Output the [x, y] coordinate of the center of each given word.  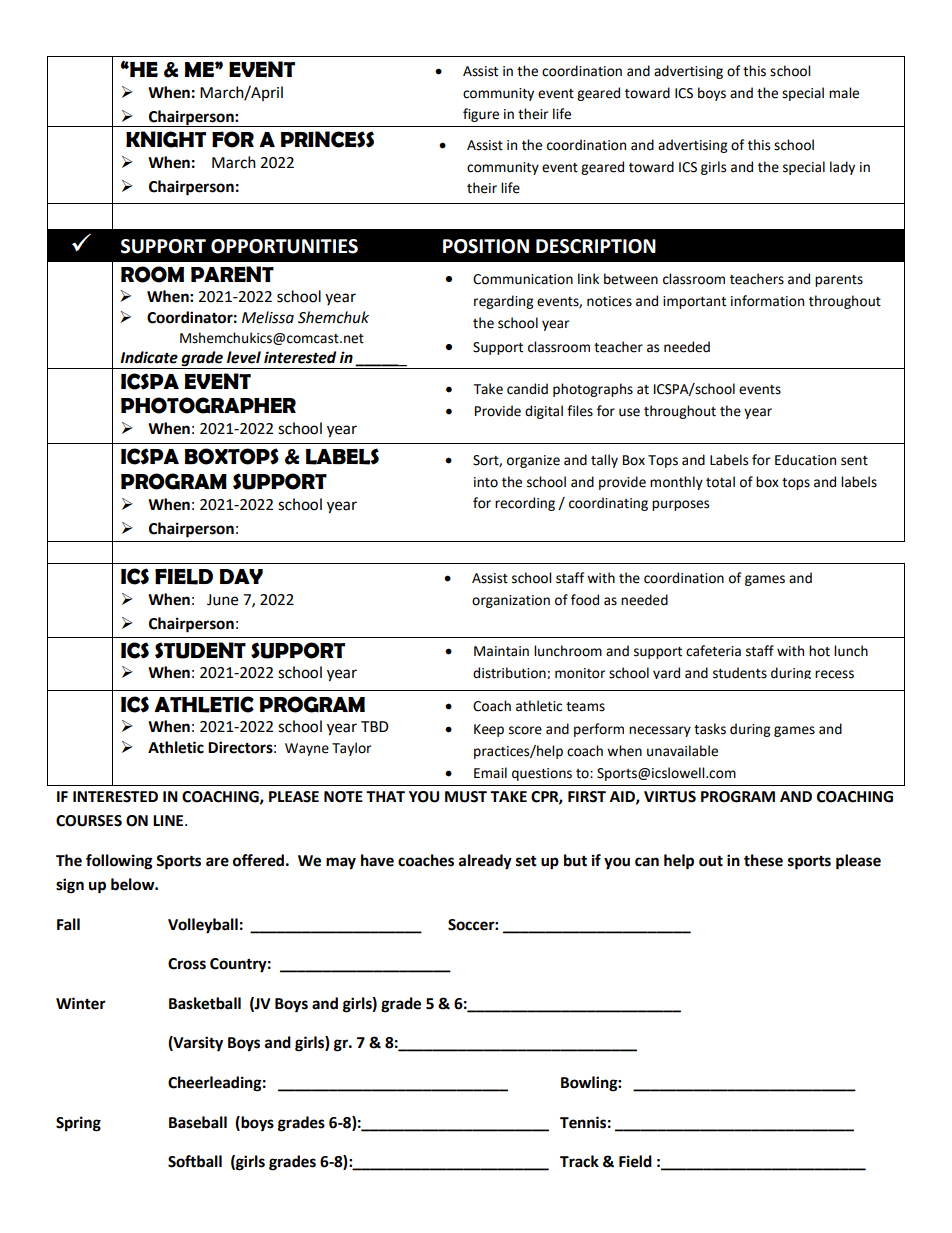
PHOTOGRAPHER [208, 405]
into [486, 482]
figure [481, 115]
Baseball [198, 1122]
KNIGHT [166, 139]
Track [579, 1161]
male [844, 93]
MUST [466, 797]
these [763, 860]
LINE [169, 820]
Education [805, 460]
